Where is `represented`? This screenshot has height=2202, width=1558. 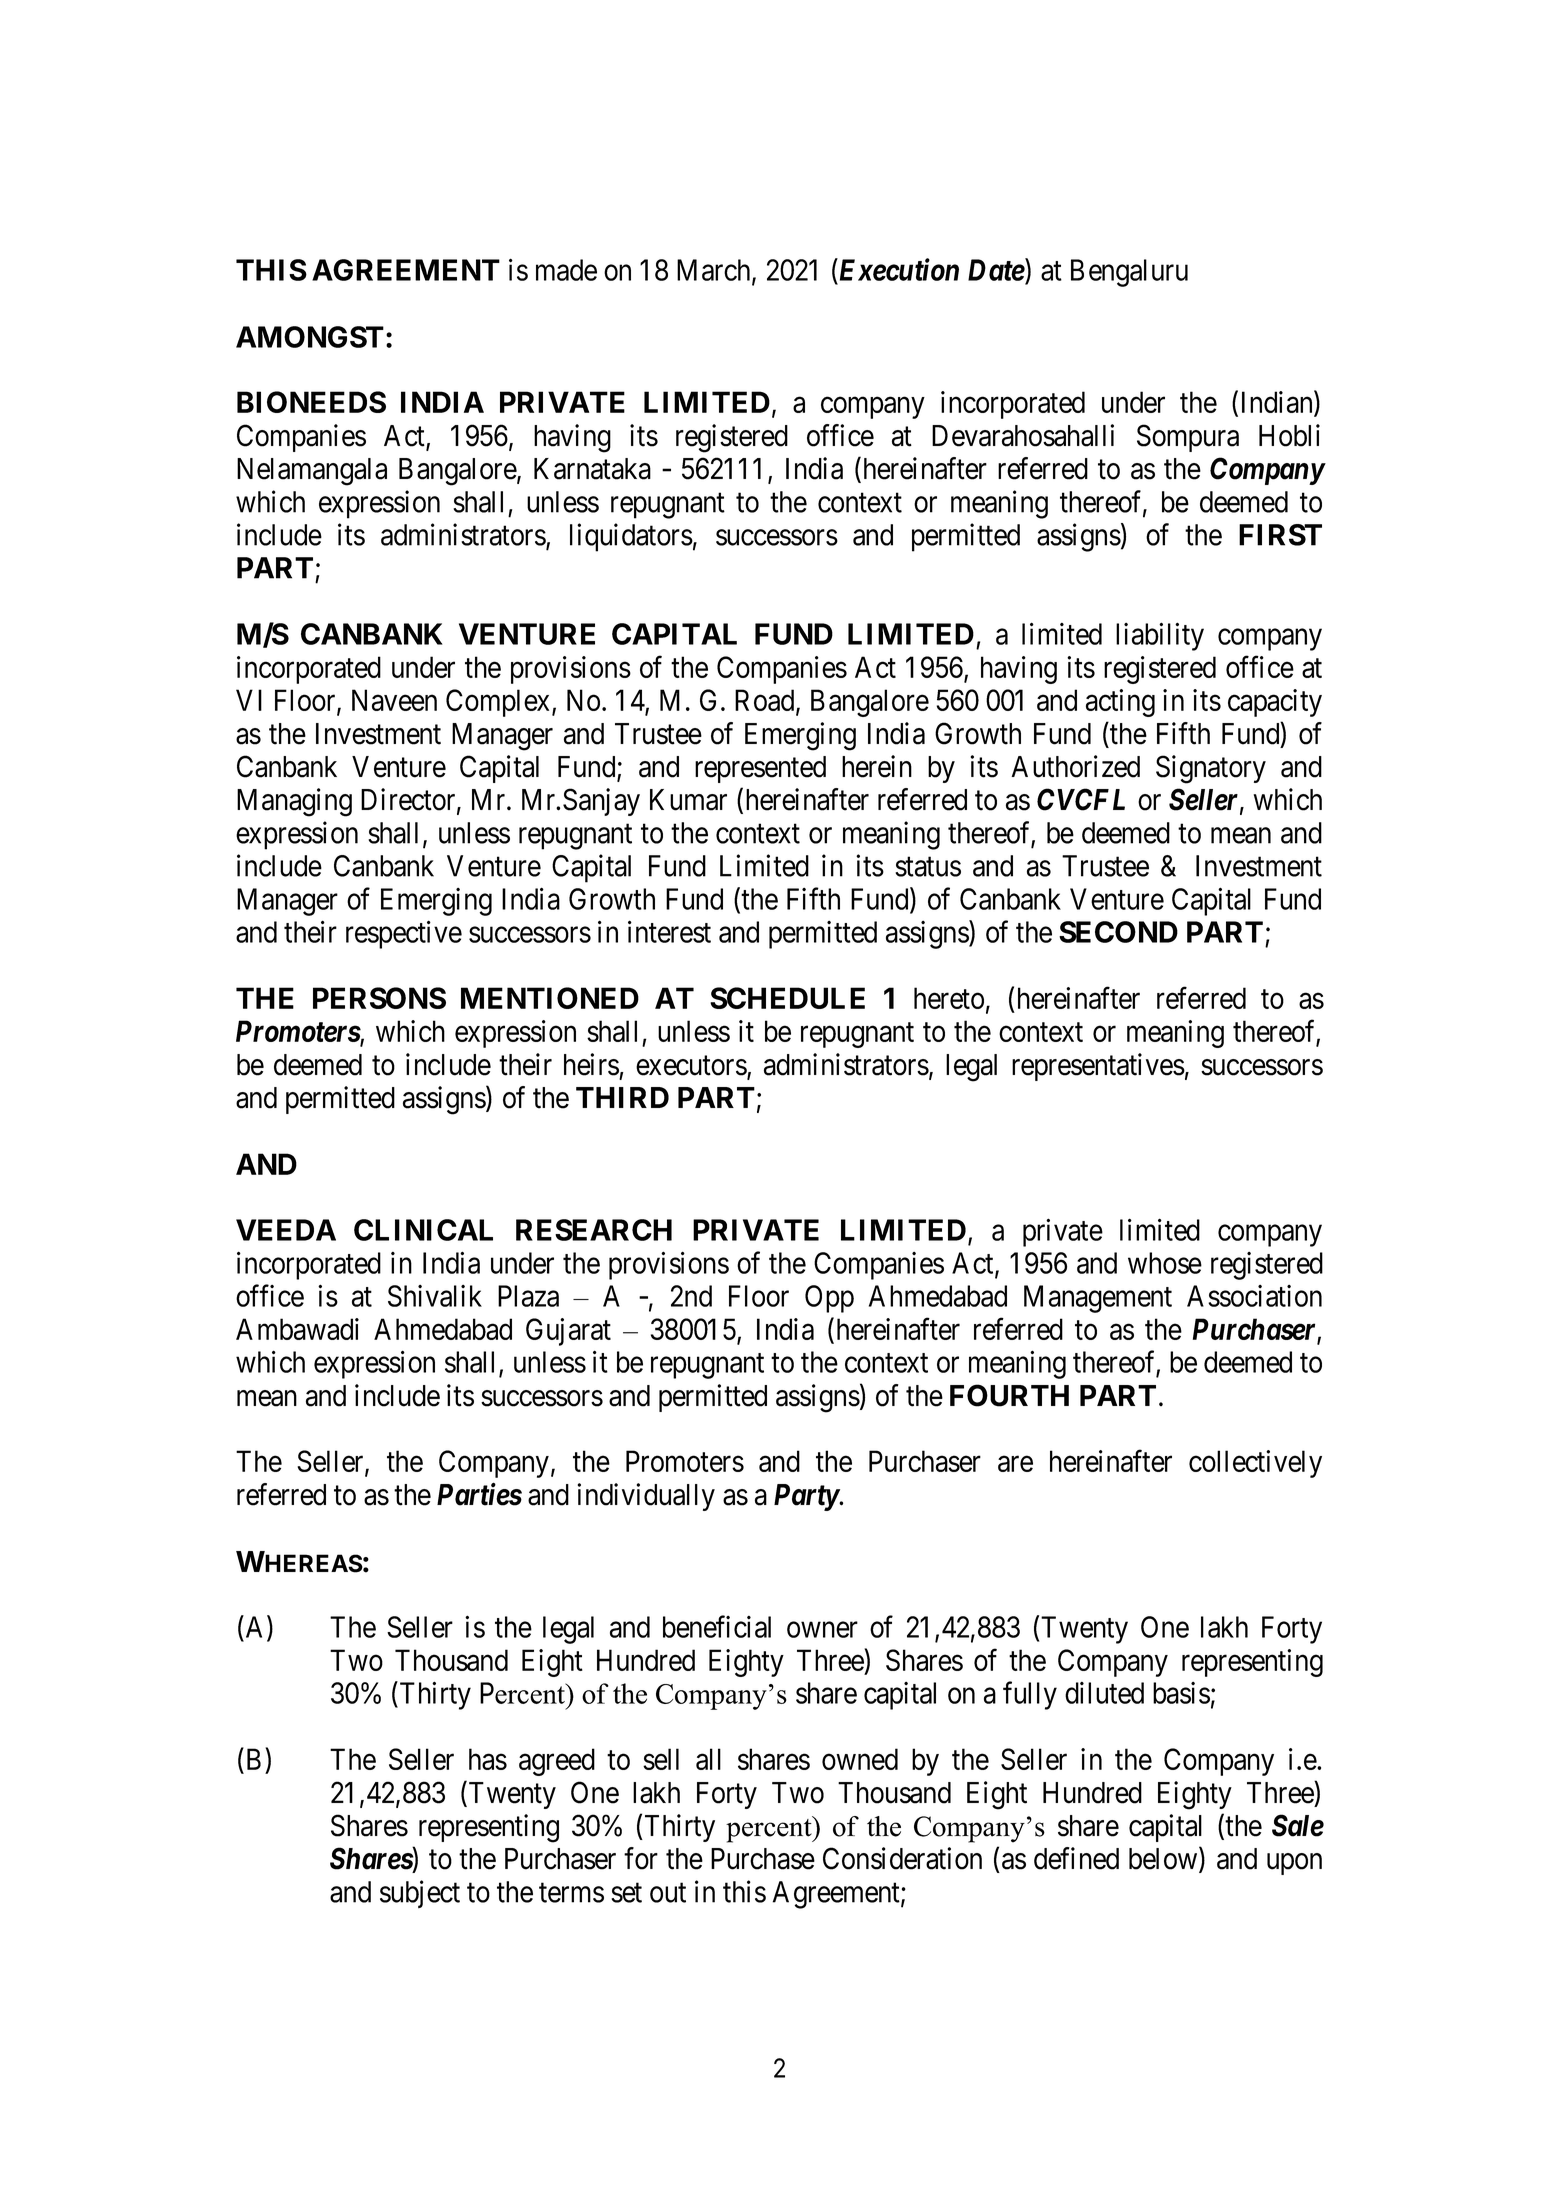
represented is located at coordinates (760, 769).
